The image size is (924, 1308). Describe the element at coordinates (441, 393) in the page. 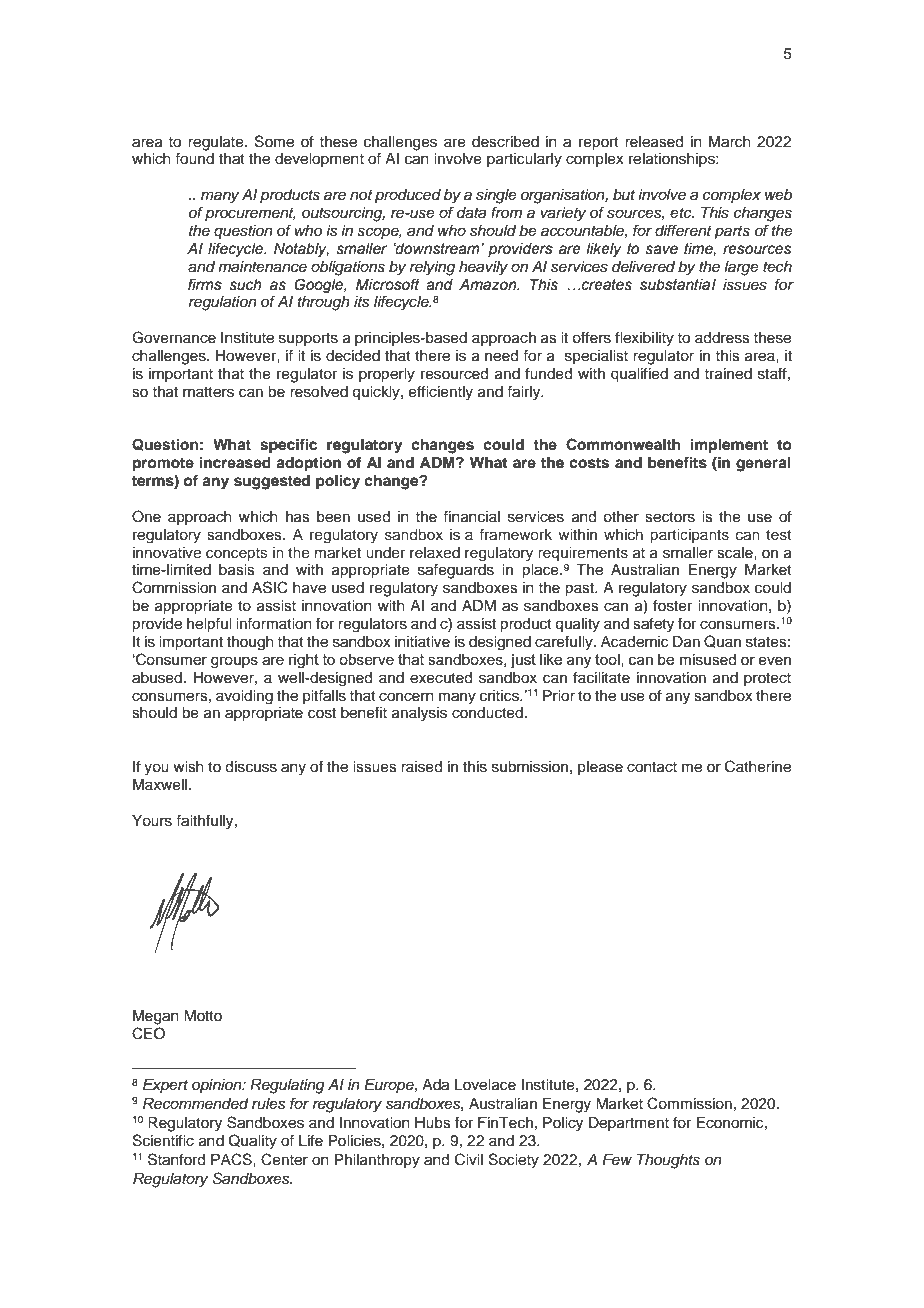

I see `efficiently` at that location.
